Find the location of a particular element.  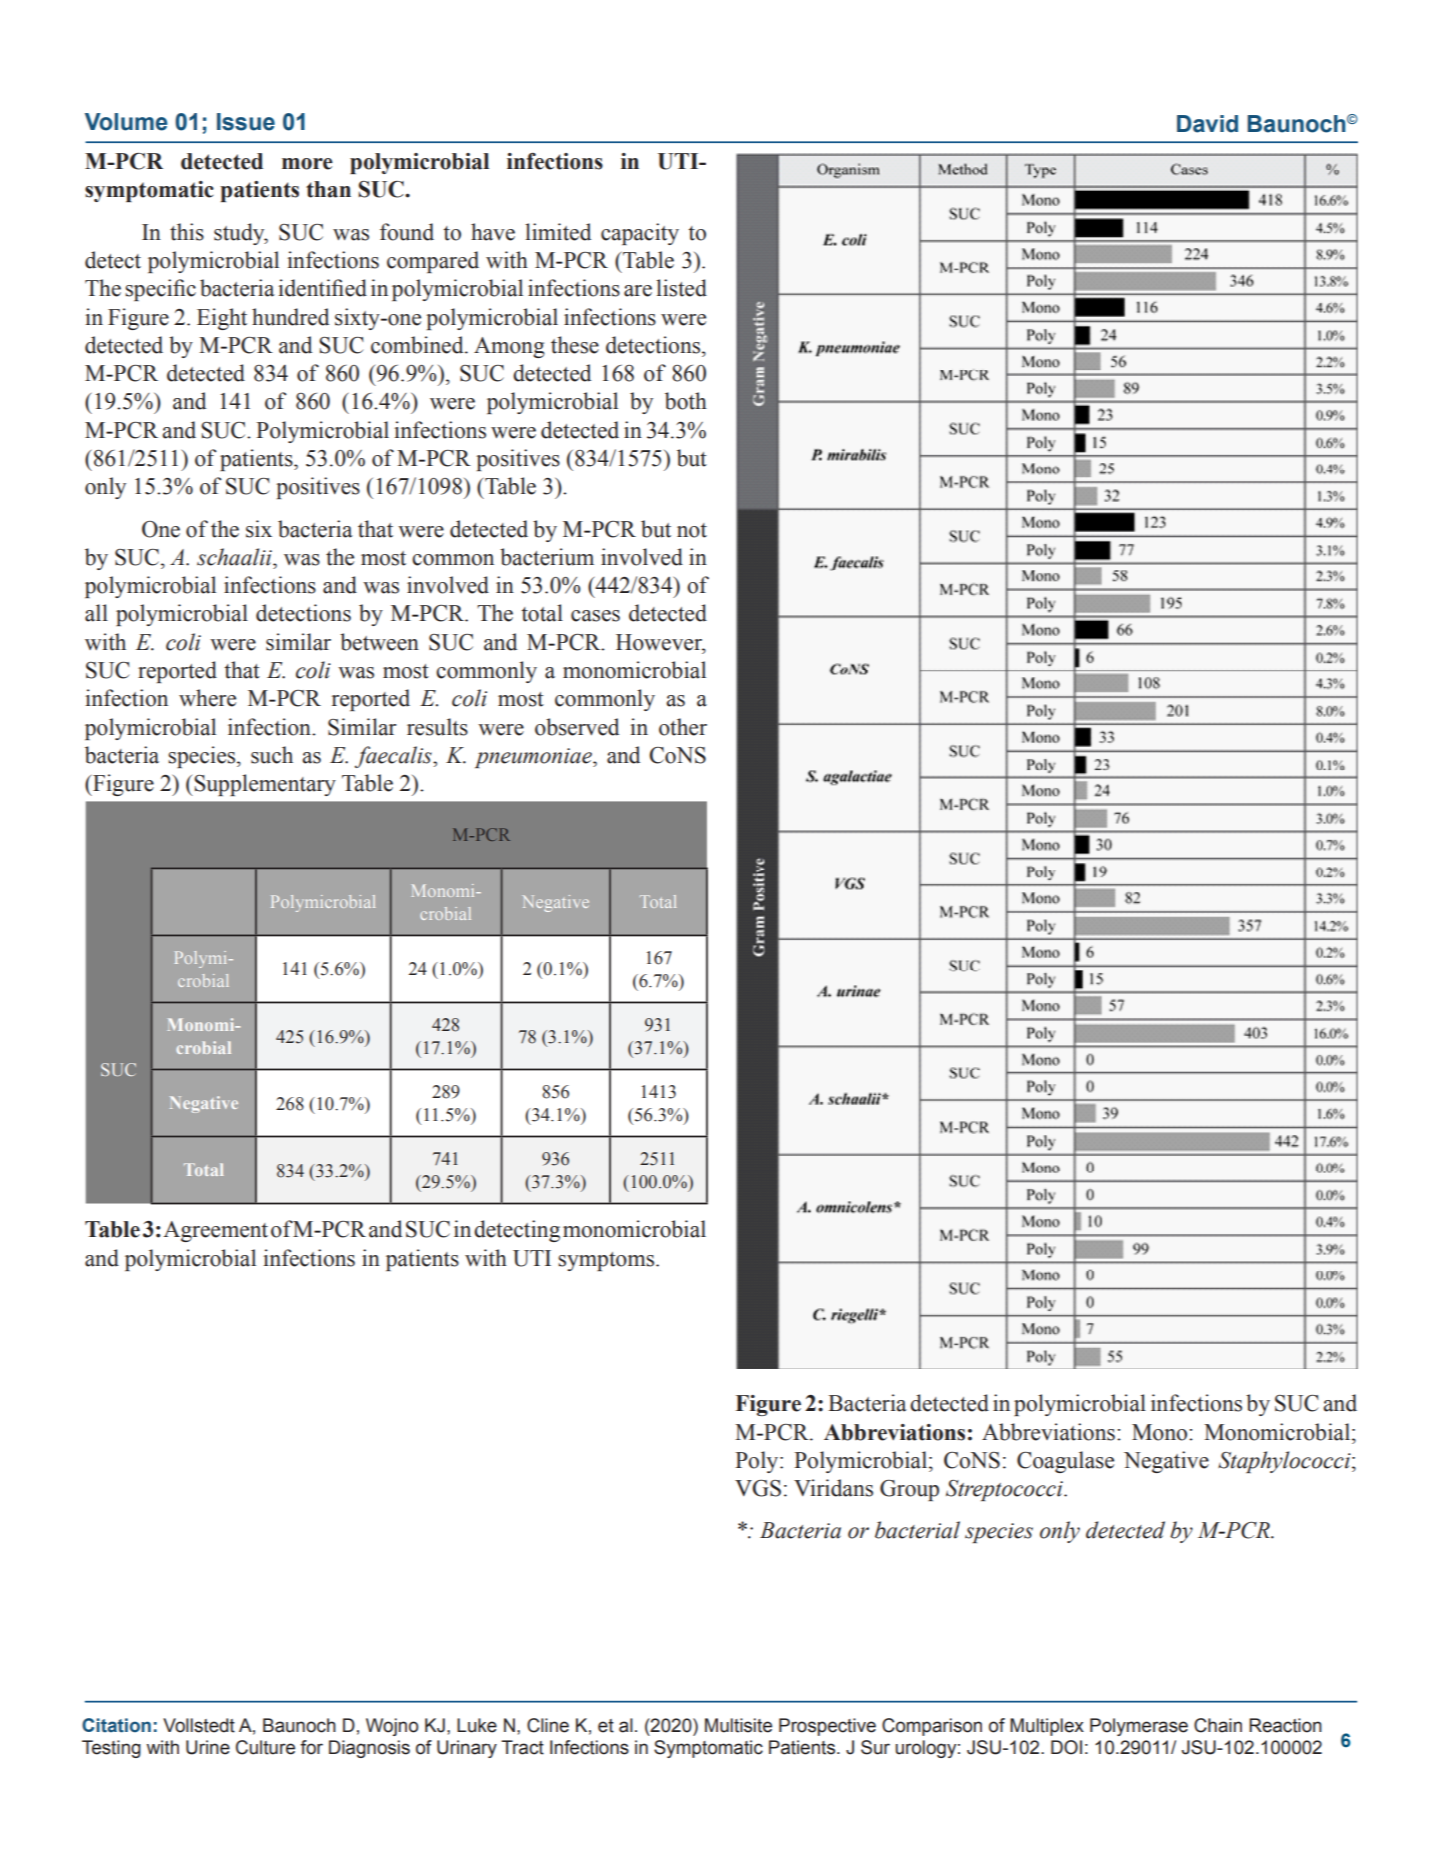

pneumoniae is located at coordinates (534, 758).
